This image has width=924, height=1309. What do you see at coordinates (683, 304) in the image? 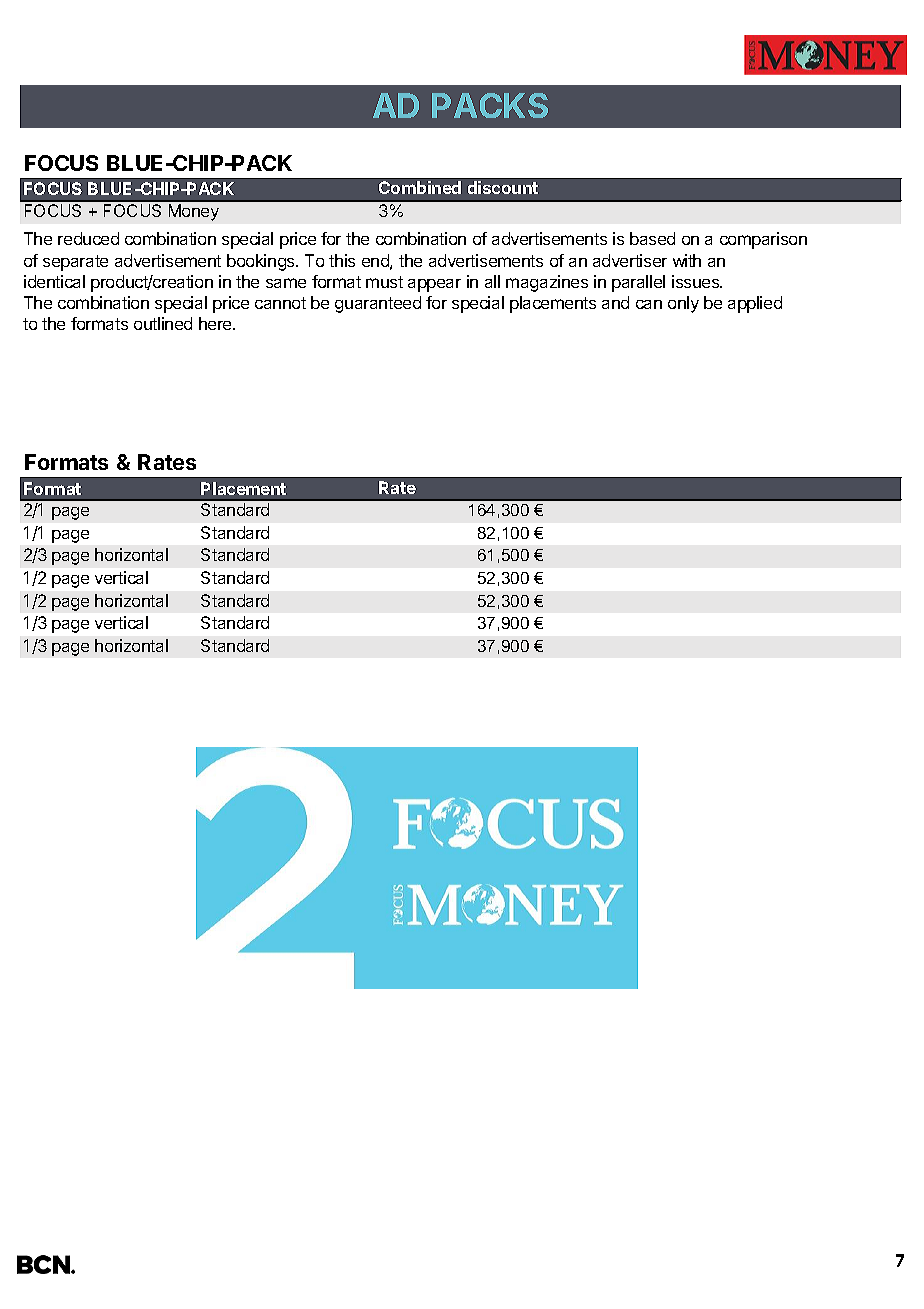
I see `only` at bounding box center [683, 304].
